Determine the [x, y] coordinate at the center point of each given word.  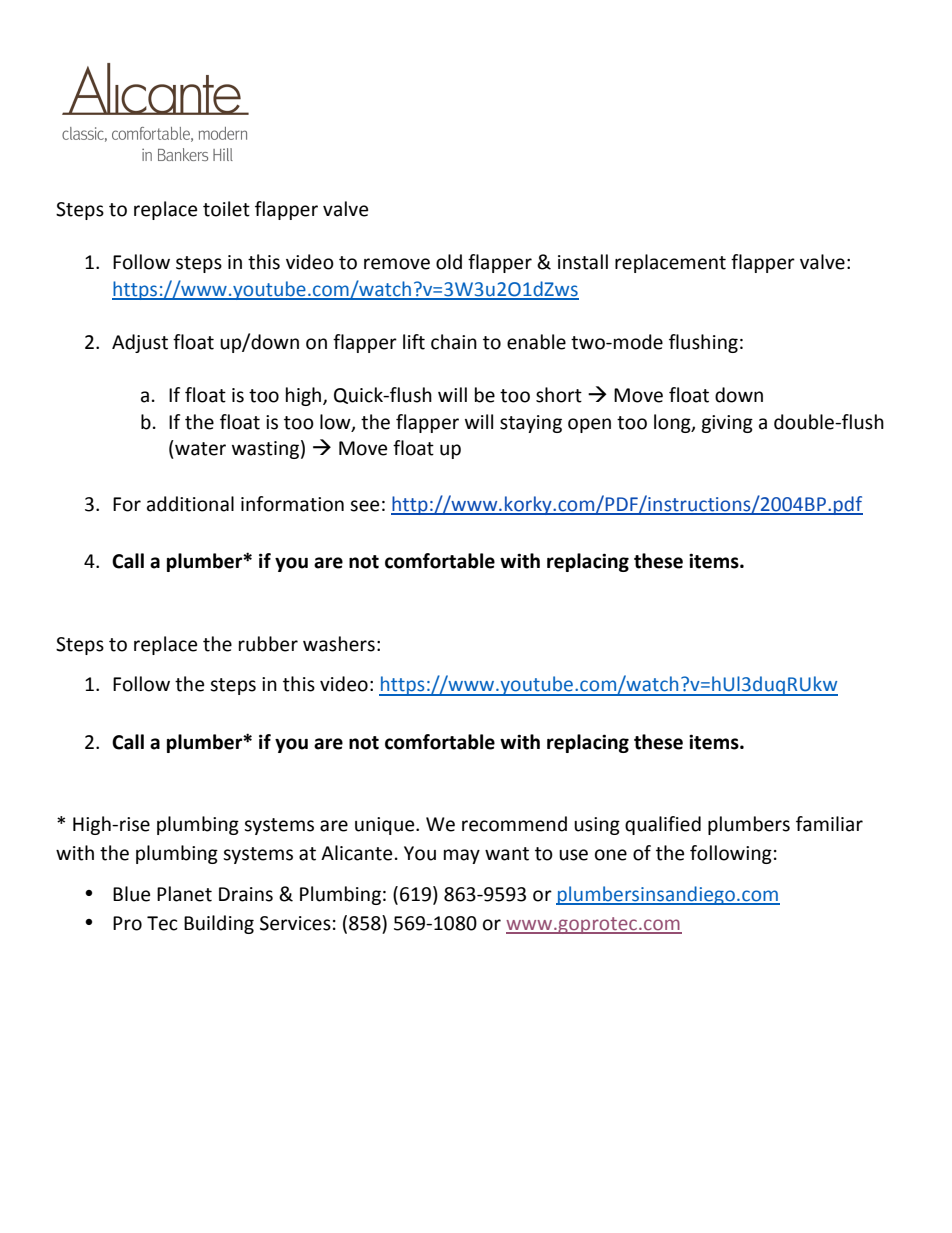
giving [727, 424]
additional [190, 504]
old [449, 262]
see [364, 506]
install [583, 262]
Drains [246, 894]
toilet [226, 209]
